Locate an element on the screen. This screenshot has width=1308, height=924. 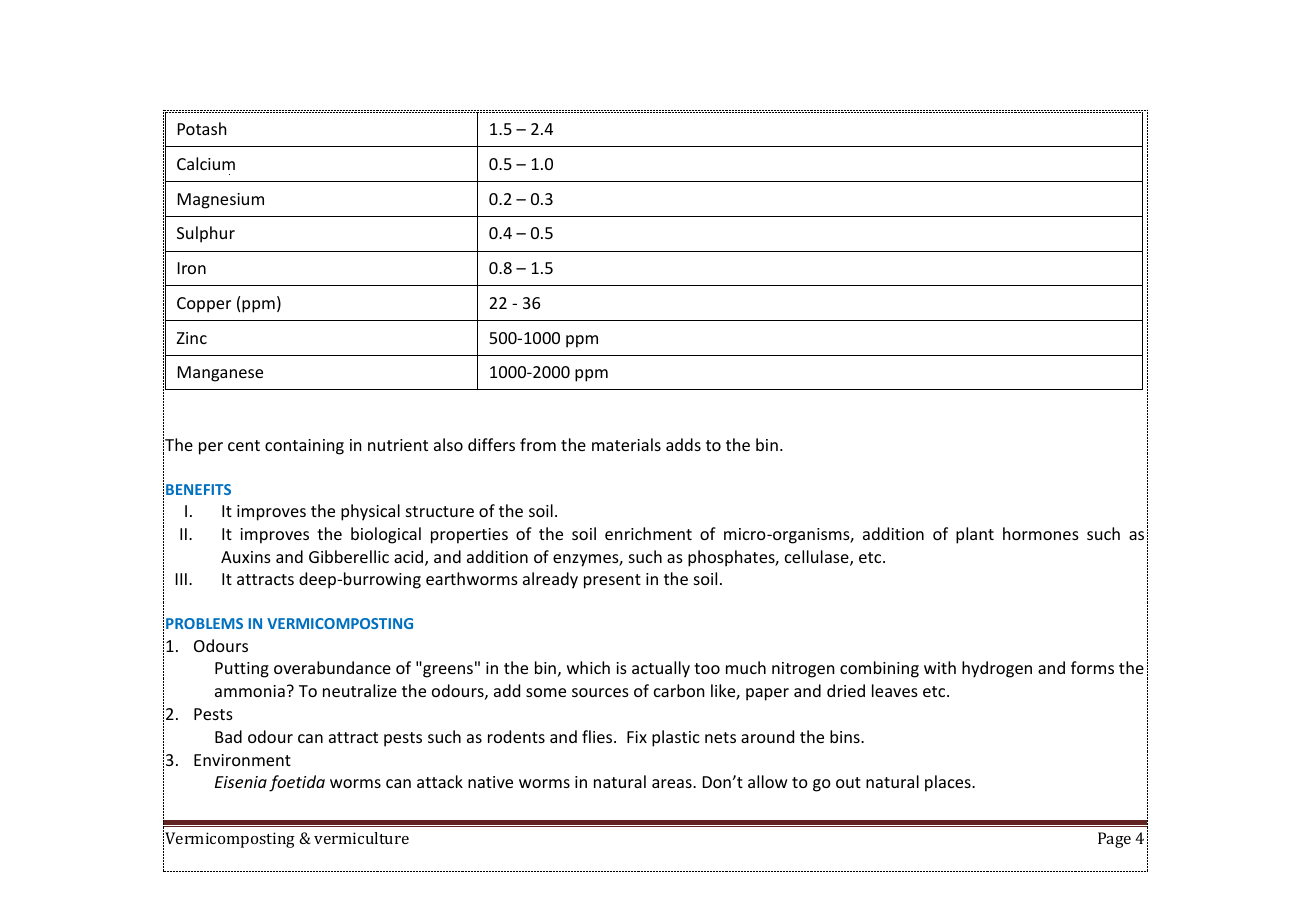
enrichment is located at coordinates (648, 533).
